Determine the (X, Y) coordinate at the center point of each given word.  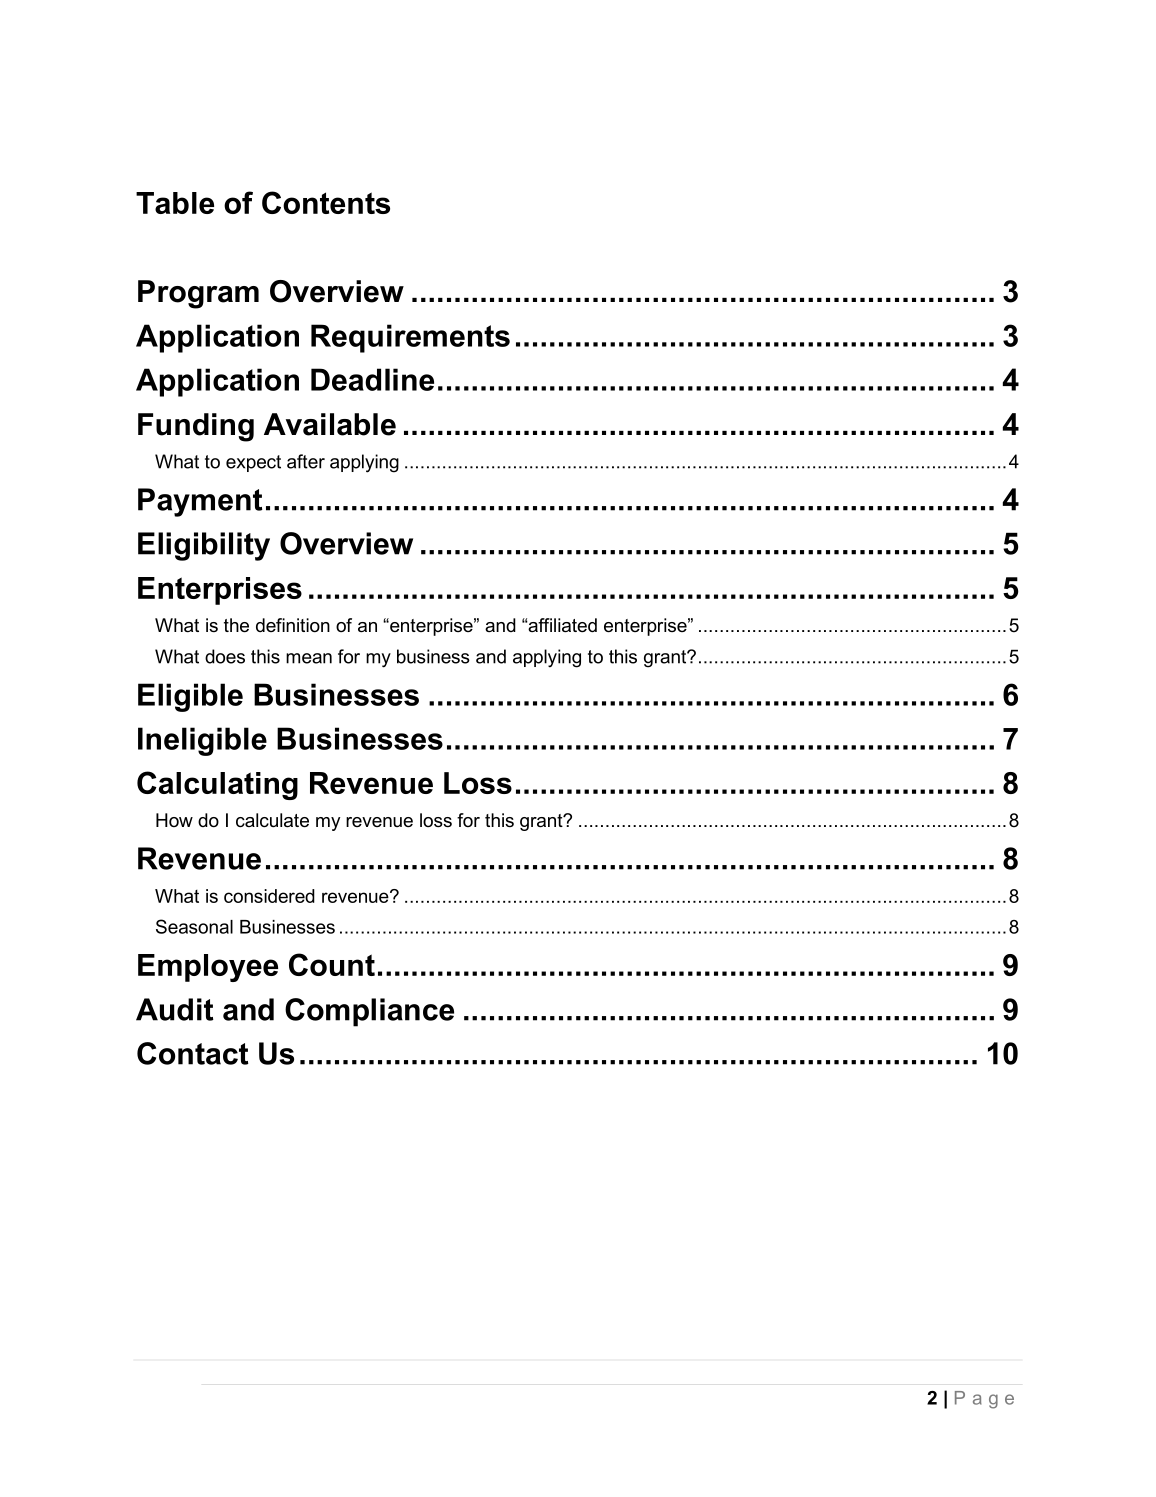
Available (330, 424)
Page (984, 1400)
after (306, 461)
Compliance (369, 1012)
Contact (193, 1053)
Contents (326, 202)
